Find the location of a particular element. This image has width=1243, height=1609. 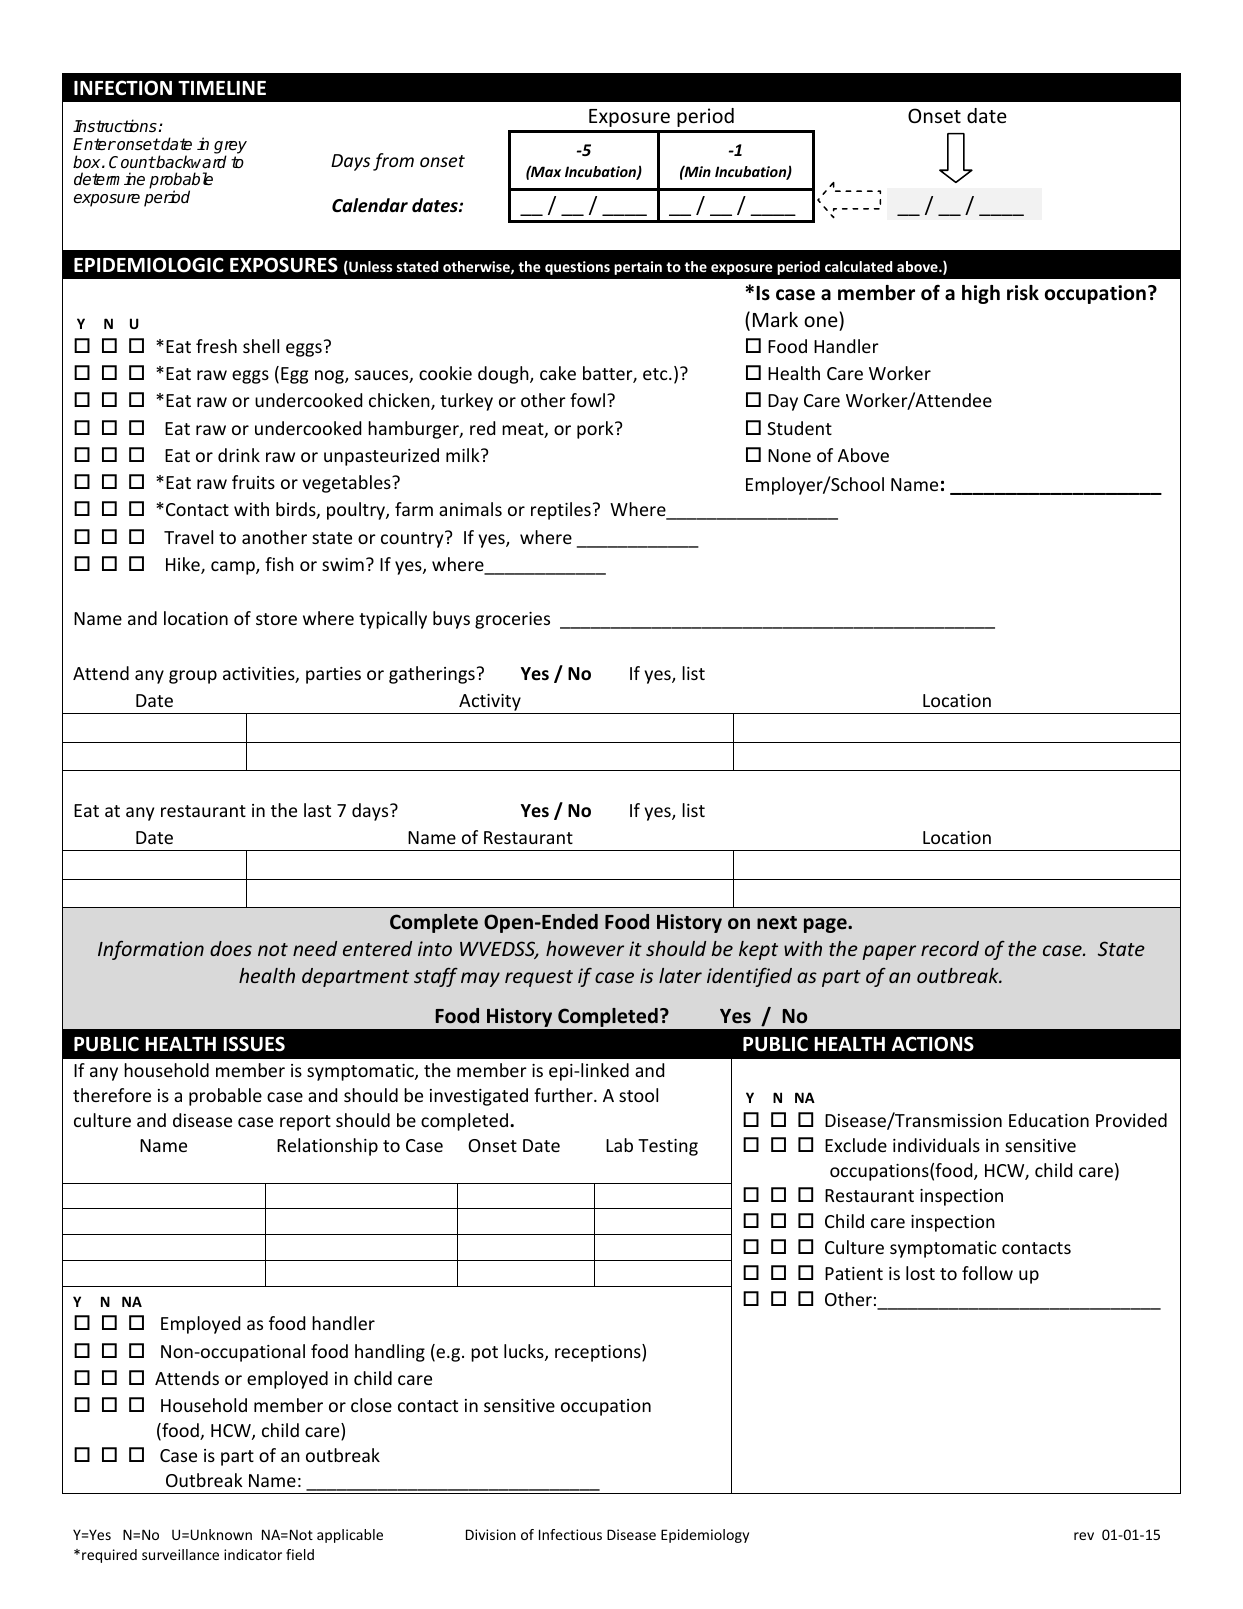

drink is located at coordinates (239, 455).
